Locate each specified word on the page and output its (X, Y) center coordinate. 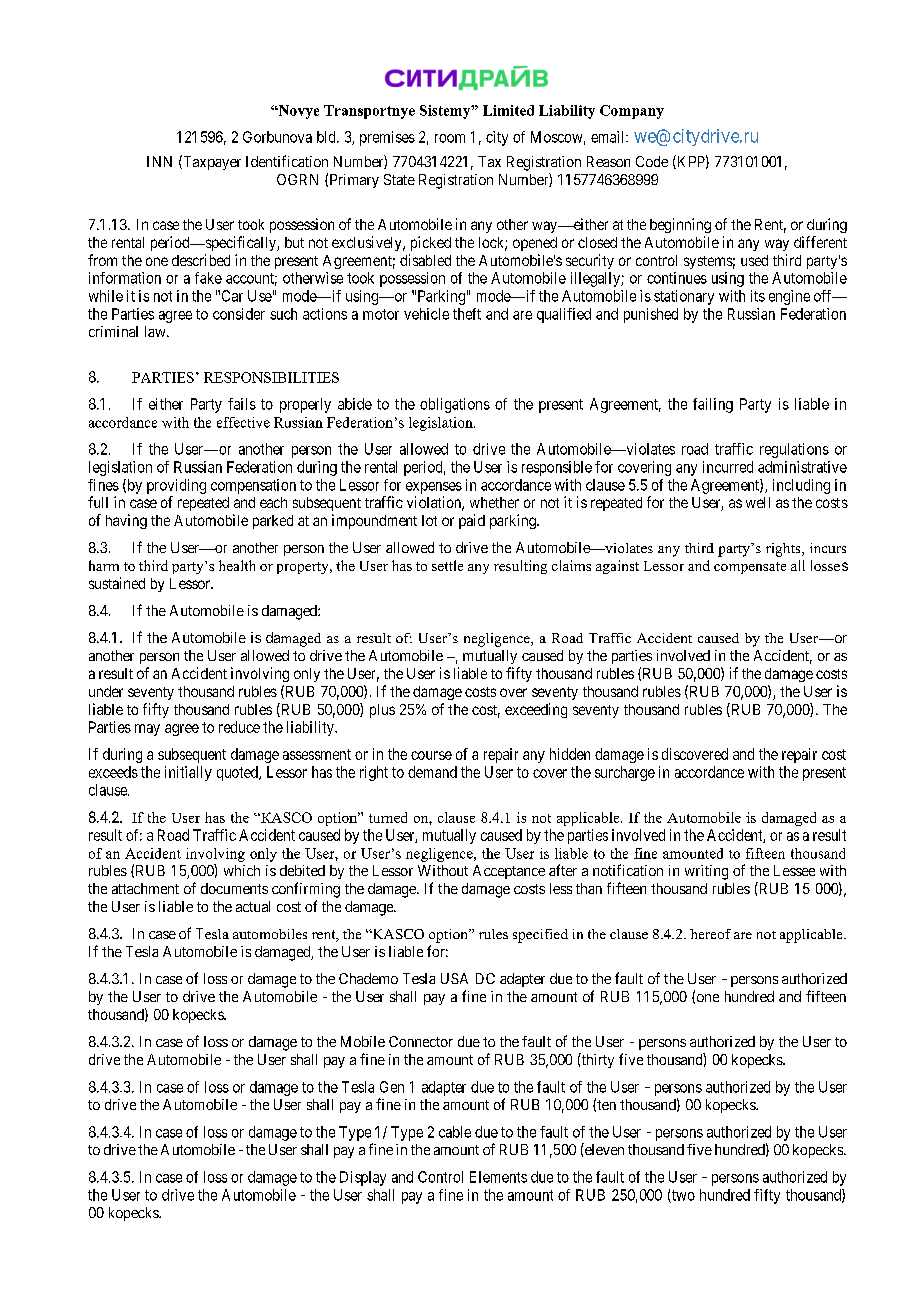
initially (188, 773)
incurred (728, 467)
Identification (287, 161)
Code (652, 161)
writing (706, 872)
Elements (498, 1177)
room (450, 138)
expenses (434, 488)
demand (432, 772)
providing (176, 486)
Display (363, 1178)
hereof (710, 934)
